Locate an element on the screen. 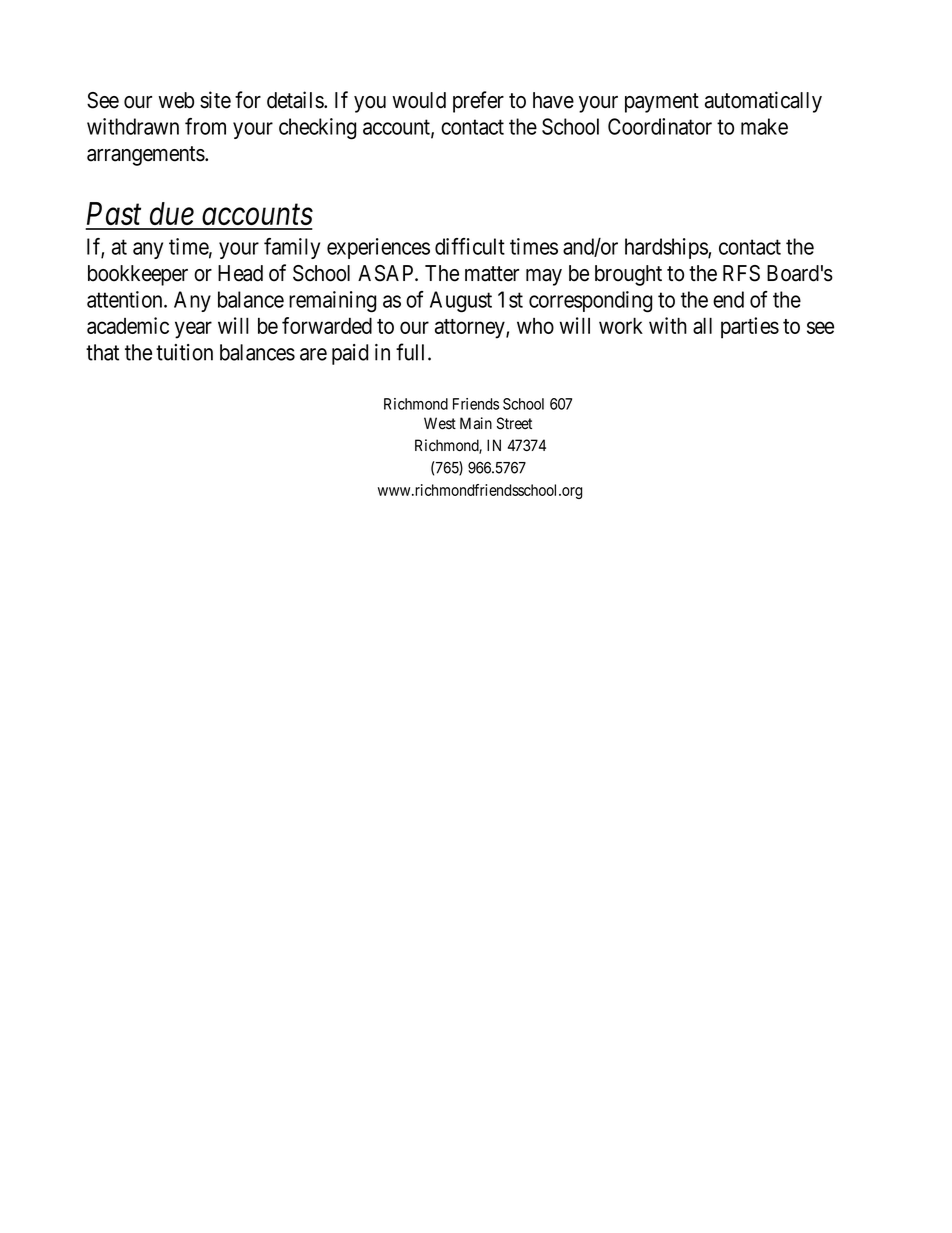 The height and width of the screenshot is (1233, 952). August is located at coordinates (461, 302).
